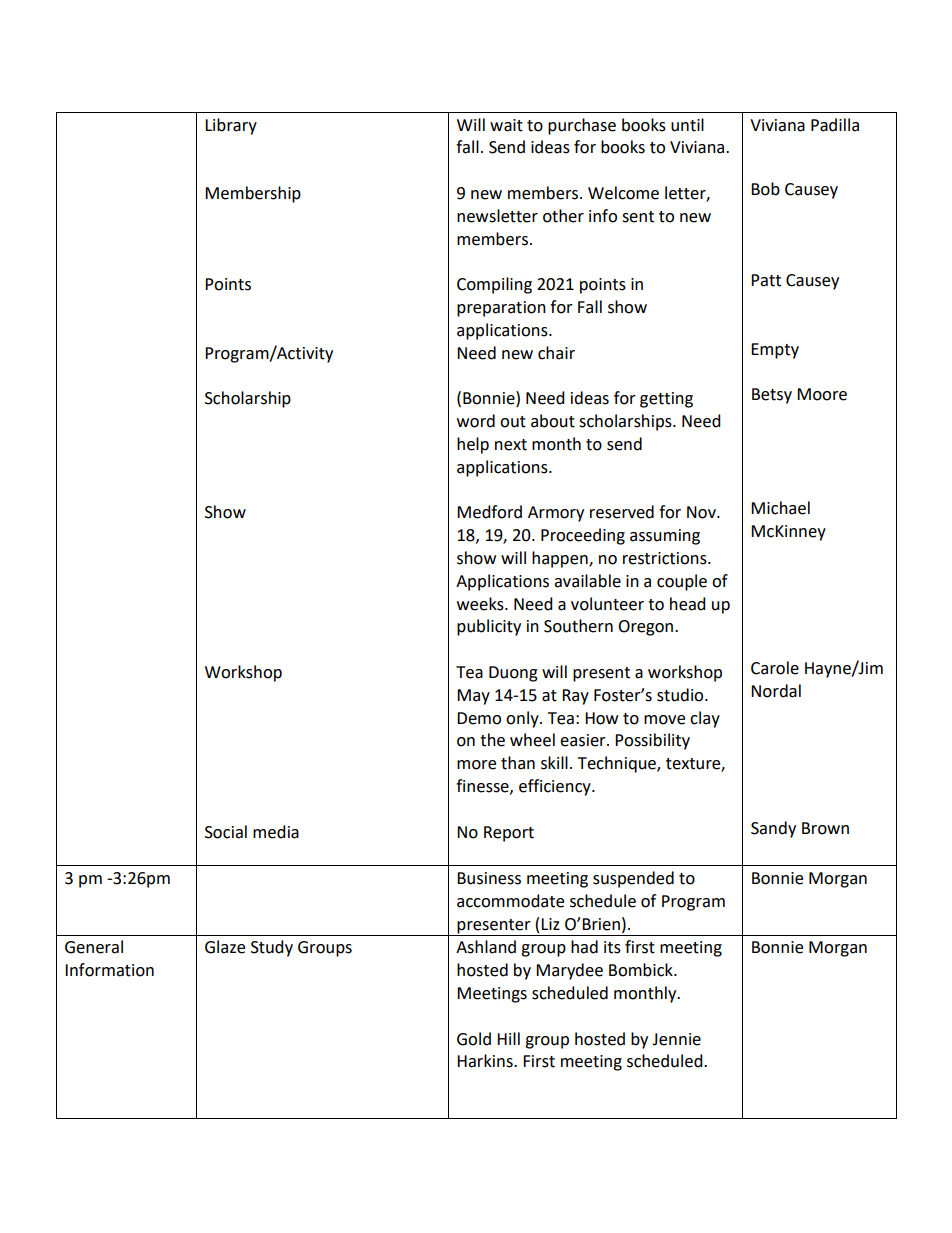  I want to click on publicity, so click(489, 627).
